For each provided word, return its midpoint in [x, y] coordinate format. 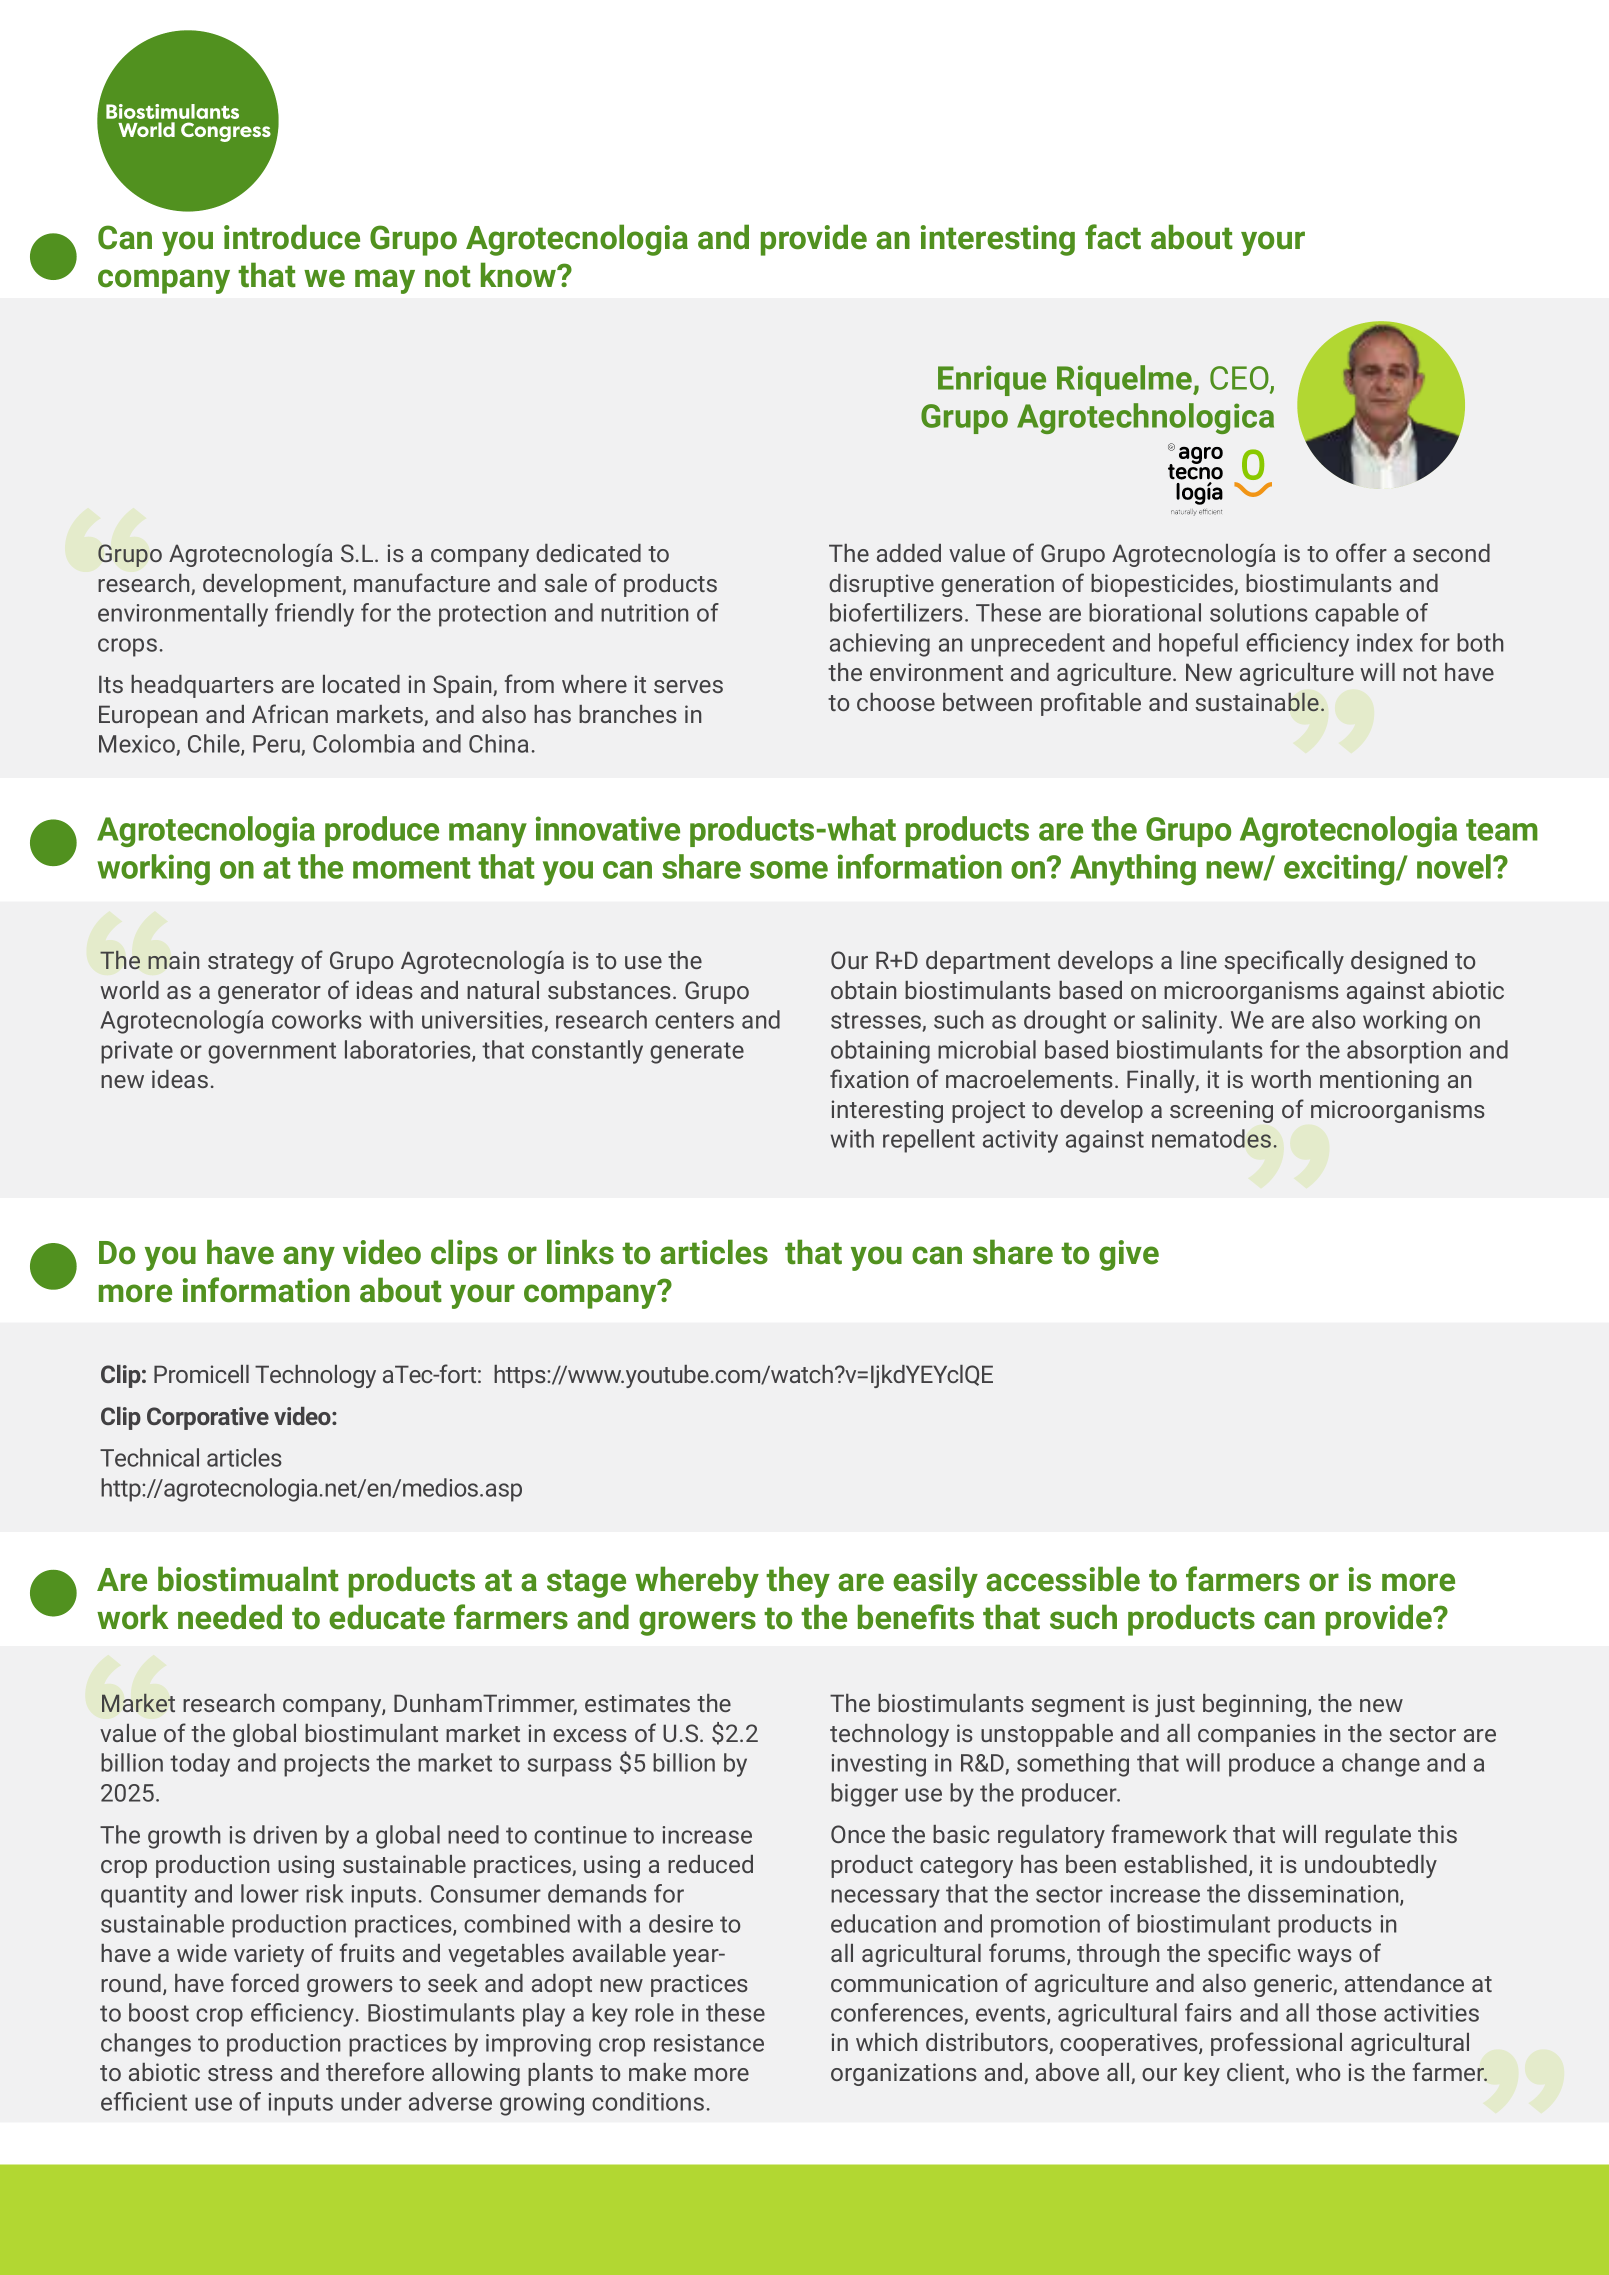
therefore [375, 2071]
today [200, 1765]
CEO [1240, 379]
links [580, 1252]
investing [879, 1765]
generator [269, 993]
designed [1399, 962]
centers [694, 1020]
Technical [149, 1457]
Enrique [992, 380]
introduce [292, 237]
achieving [880, 645]
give [1129, 1255]
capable [1357, 615]
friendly [314, 615]
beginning [1256, 1705]
